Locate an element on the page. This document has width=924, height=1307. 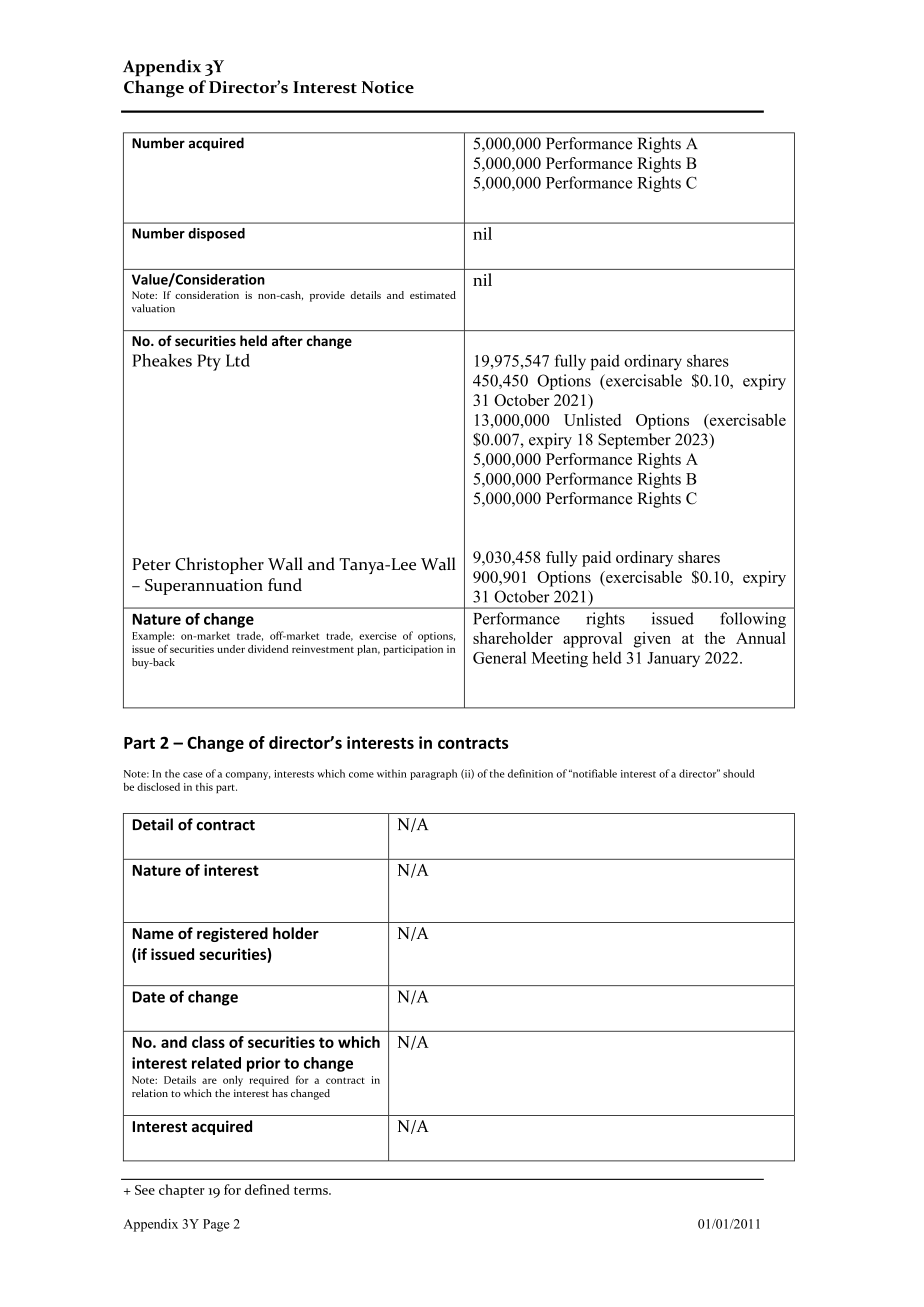
this is located at coordinates (204, 787).
